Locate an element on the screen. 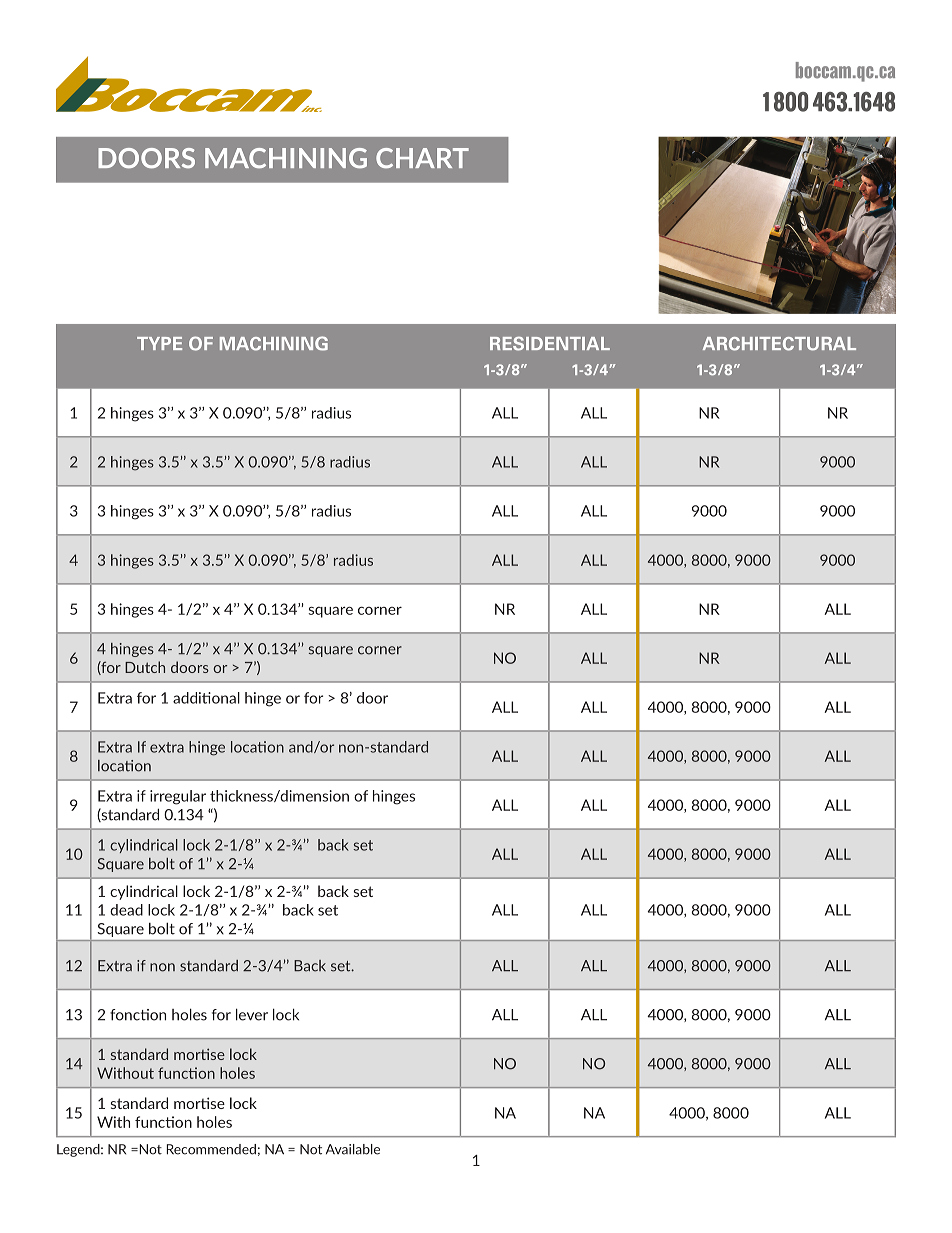  TYPE is located at coordinates (159, 343).
